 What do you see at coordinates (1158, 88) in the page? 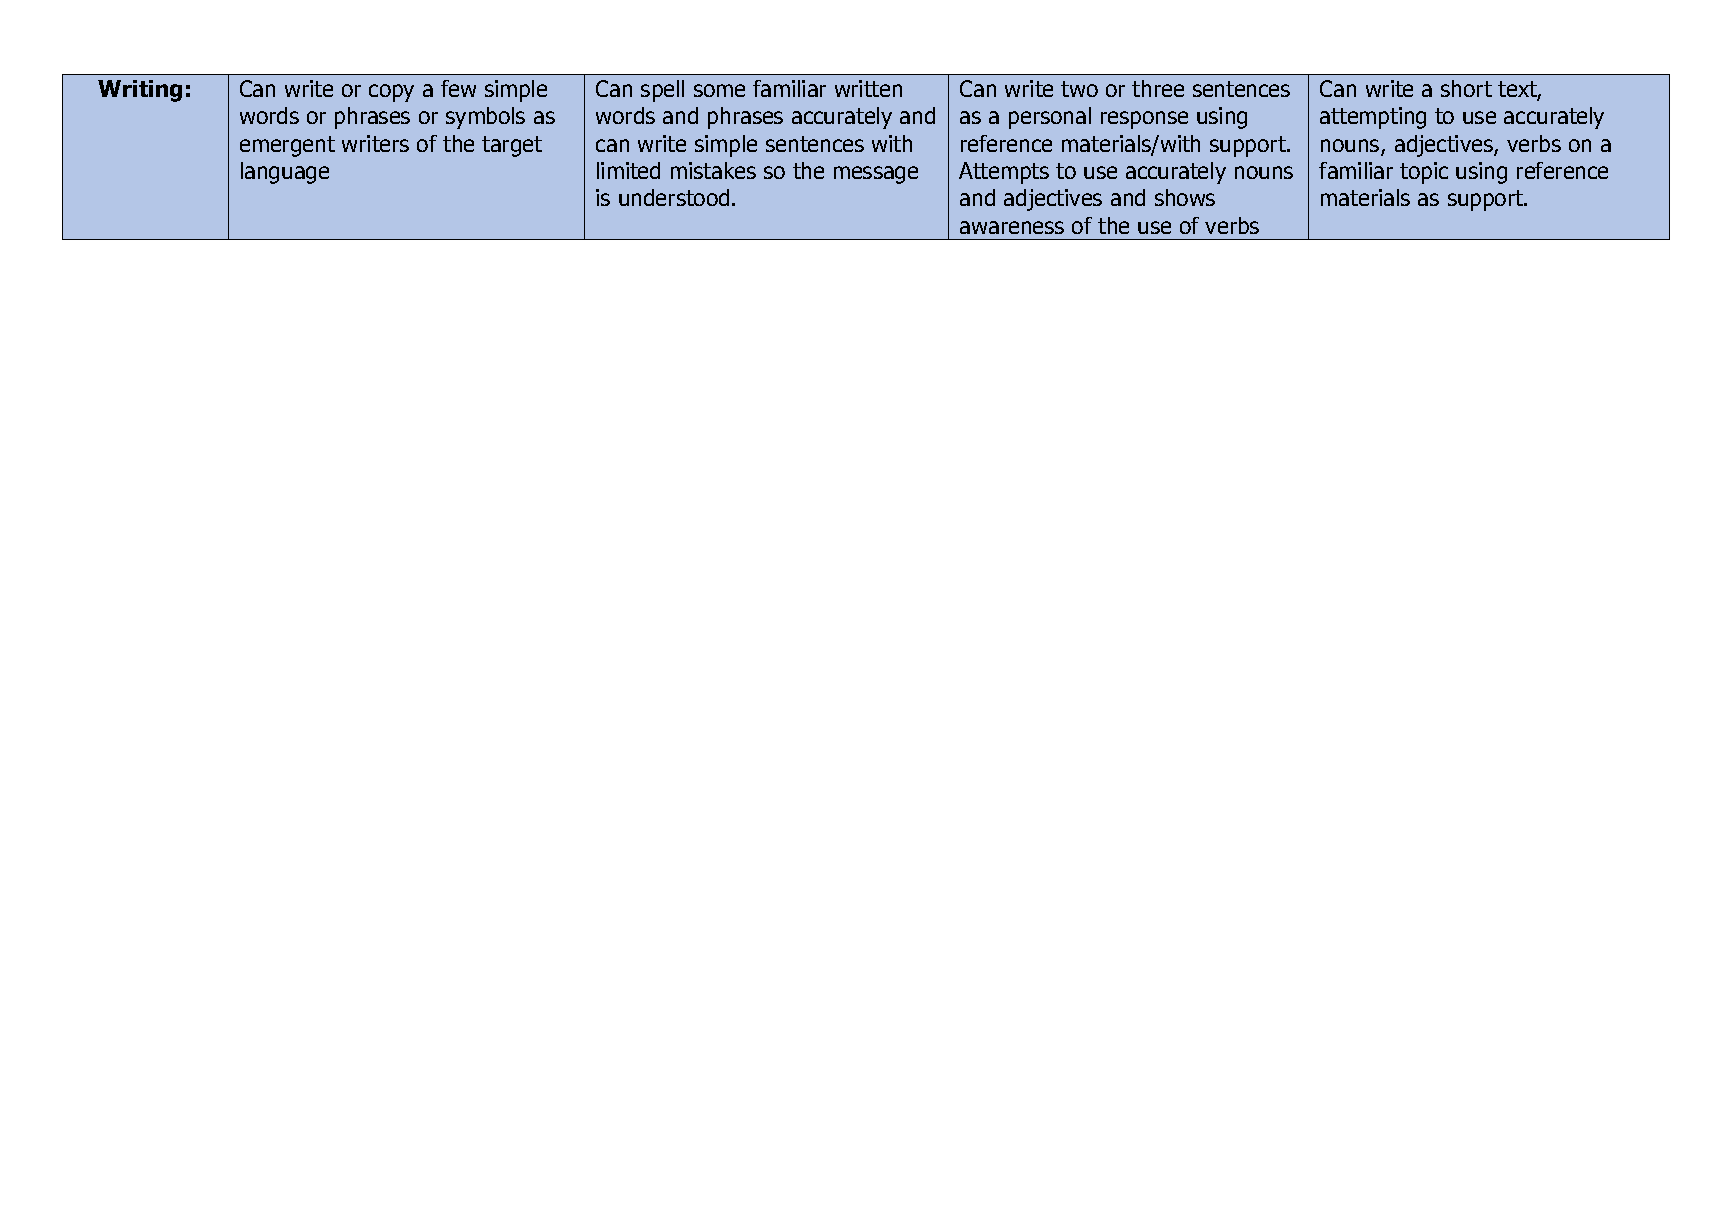
I see `three` at bounding box center [1158, 88].
